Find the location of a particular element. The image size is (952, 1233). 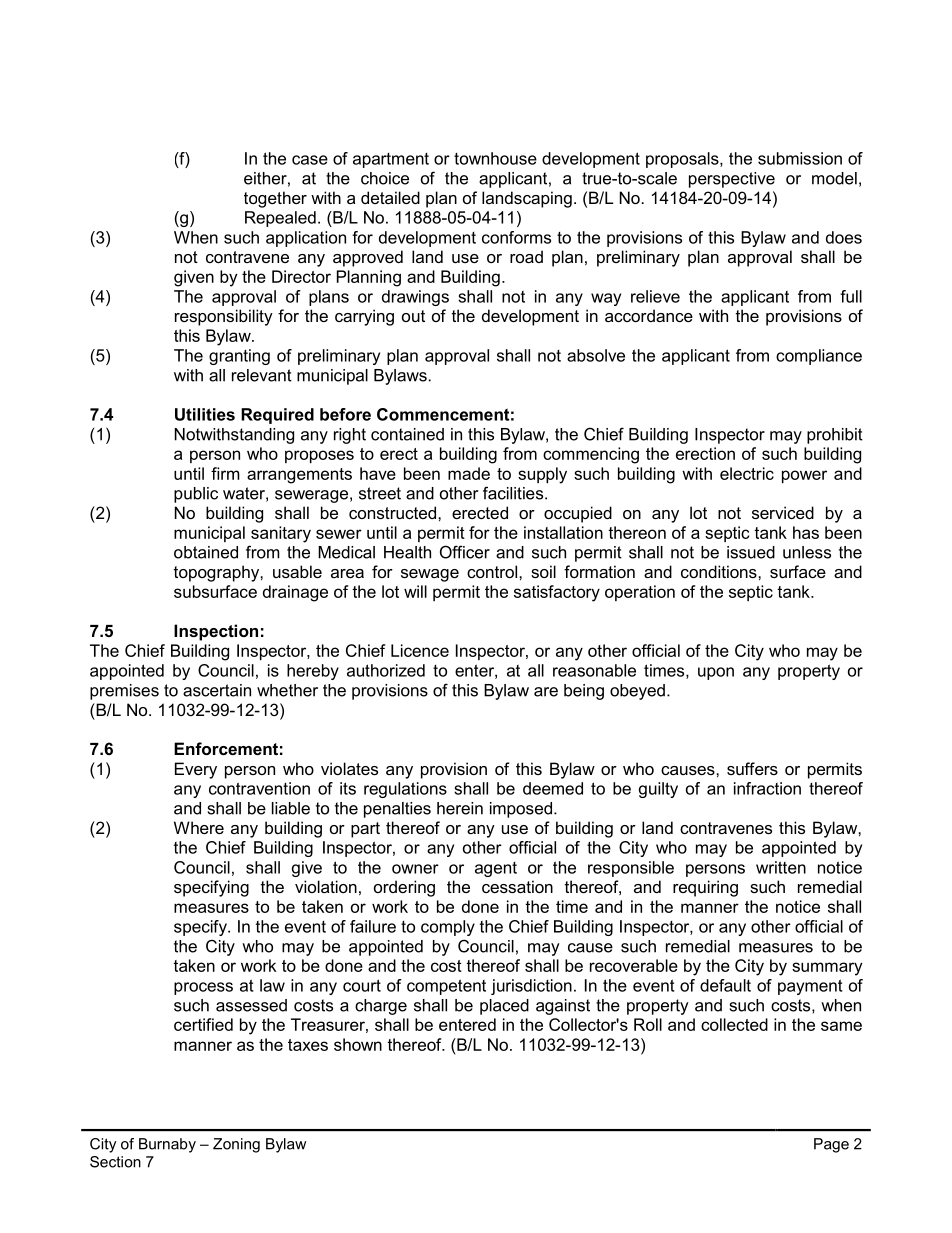

cessation is located at coordinates (517, 886).
